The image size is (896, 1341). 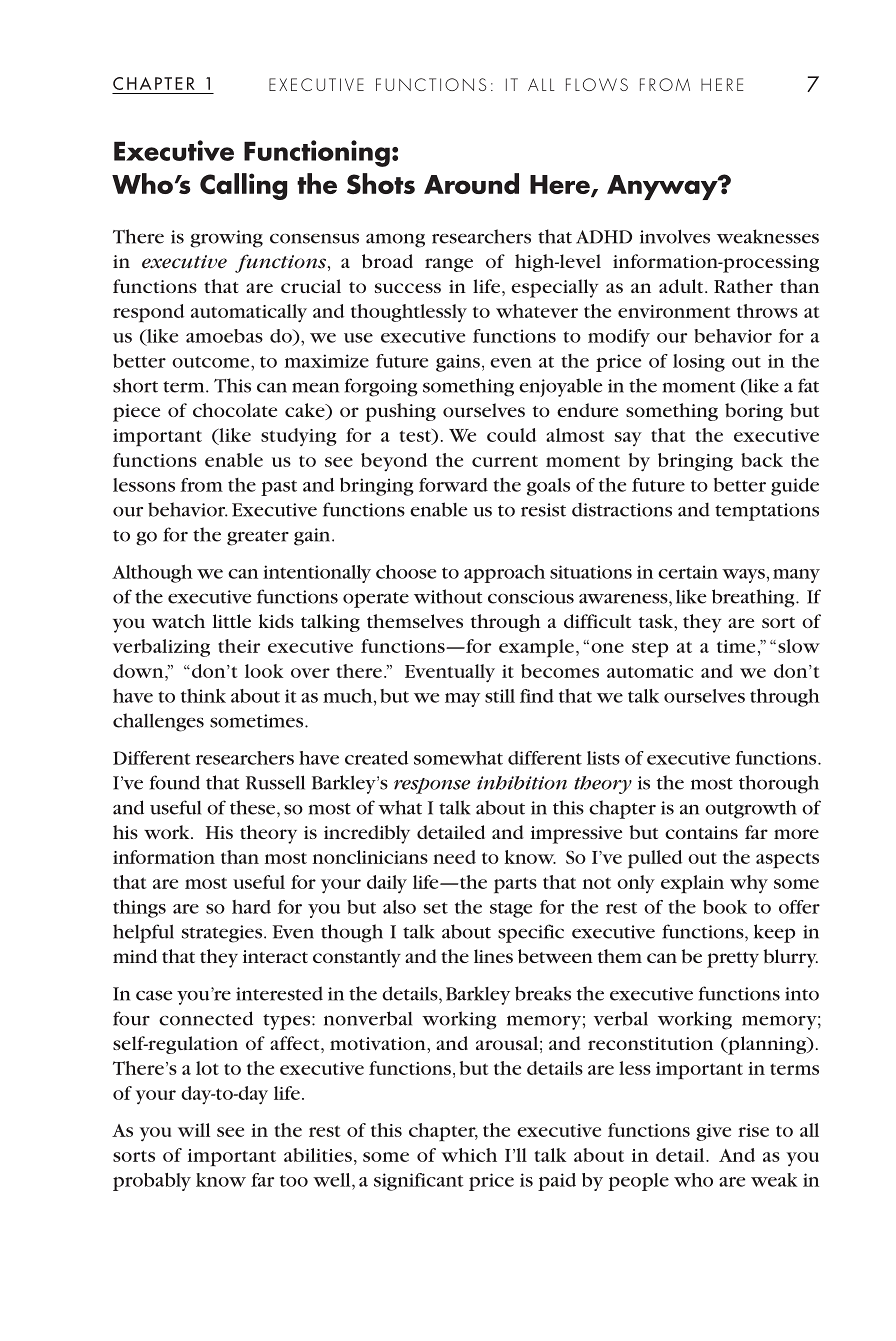 I want to click on give, so click(x=713, y=1132).
